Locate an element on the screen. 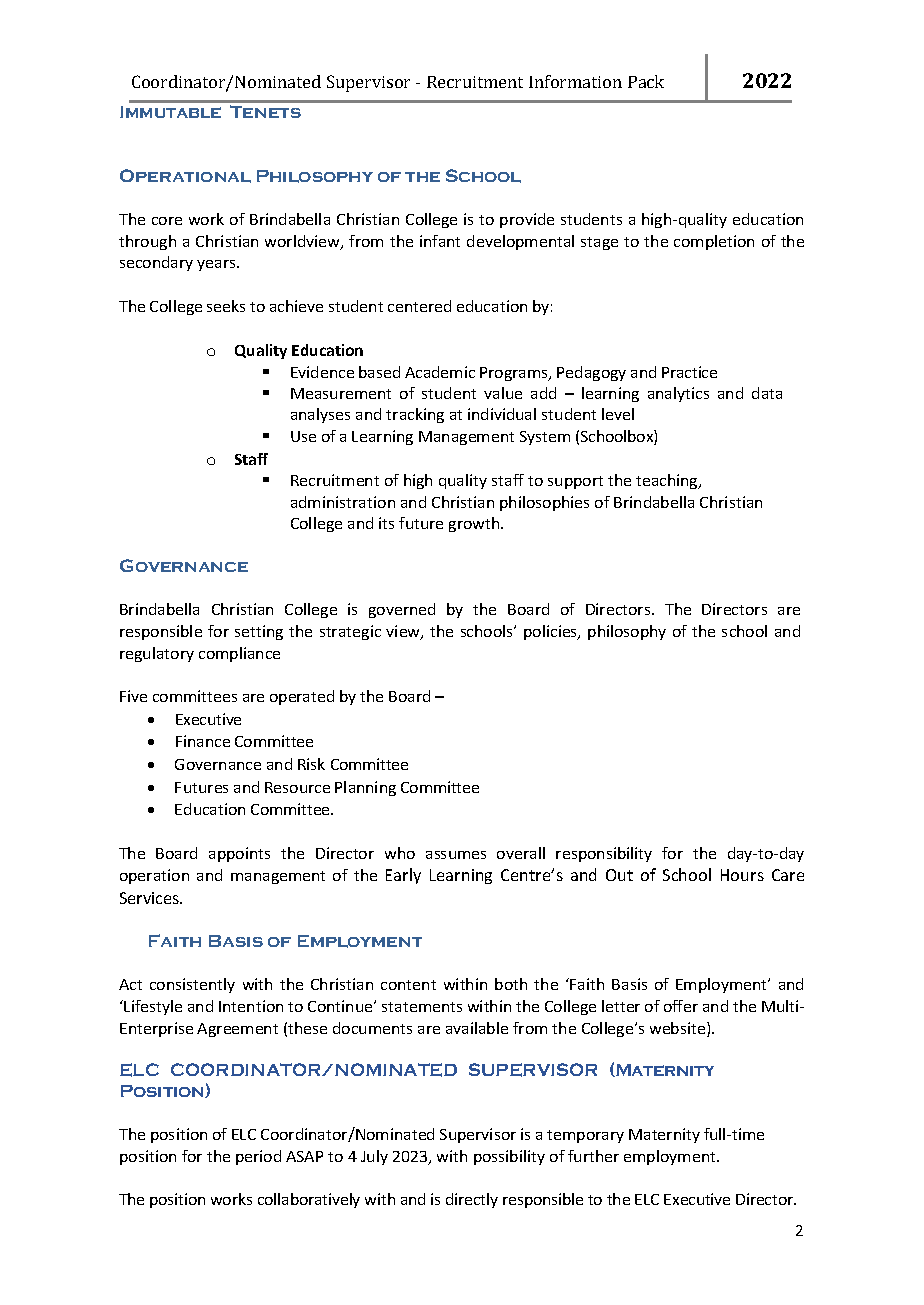 The width and height of the screenshot is (924, 1305). growth is located at coordinates (475, 524).
